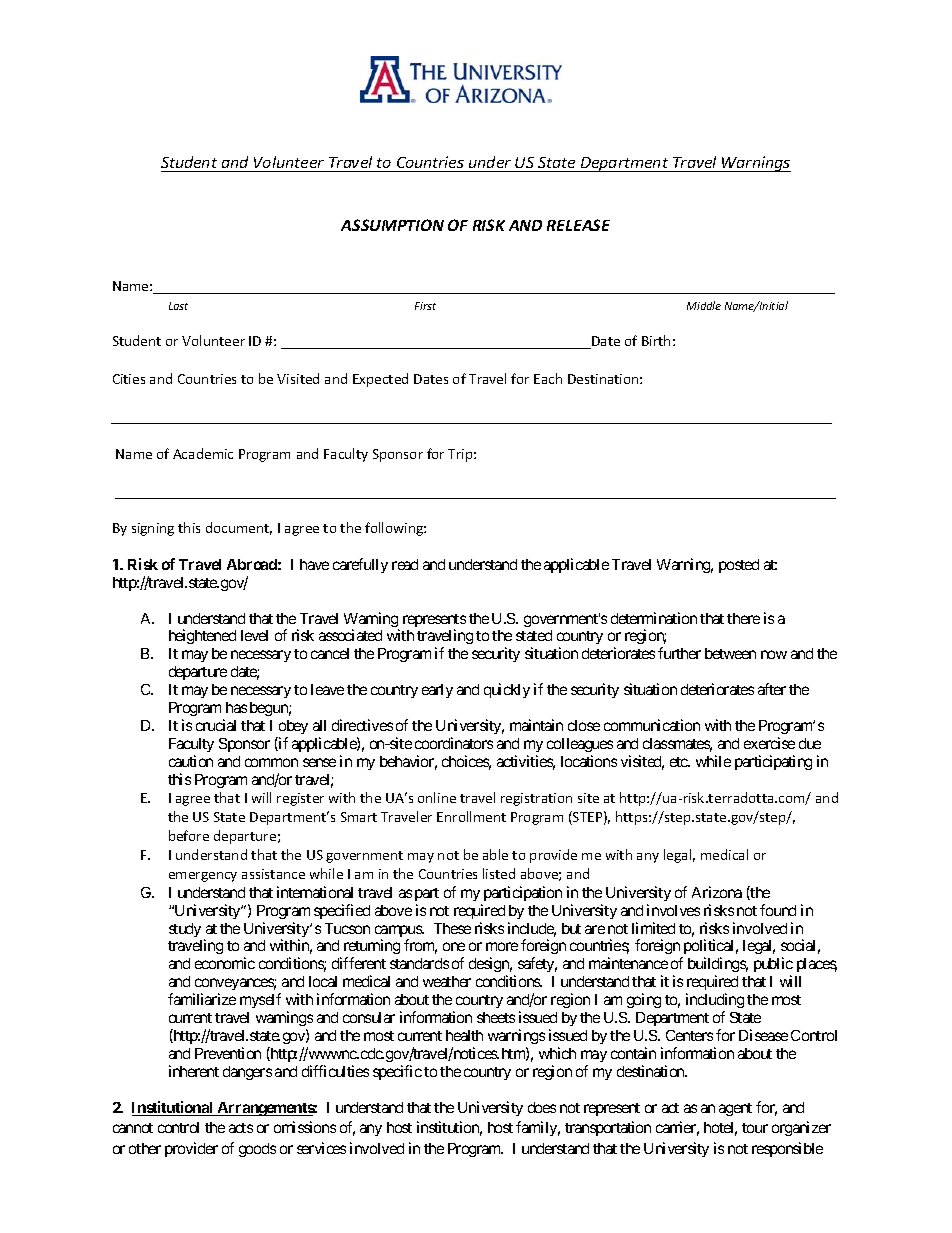 The width and height of the screenshot is (952, 1233). I want to click on Middle, so click(704, 305).
